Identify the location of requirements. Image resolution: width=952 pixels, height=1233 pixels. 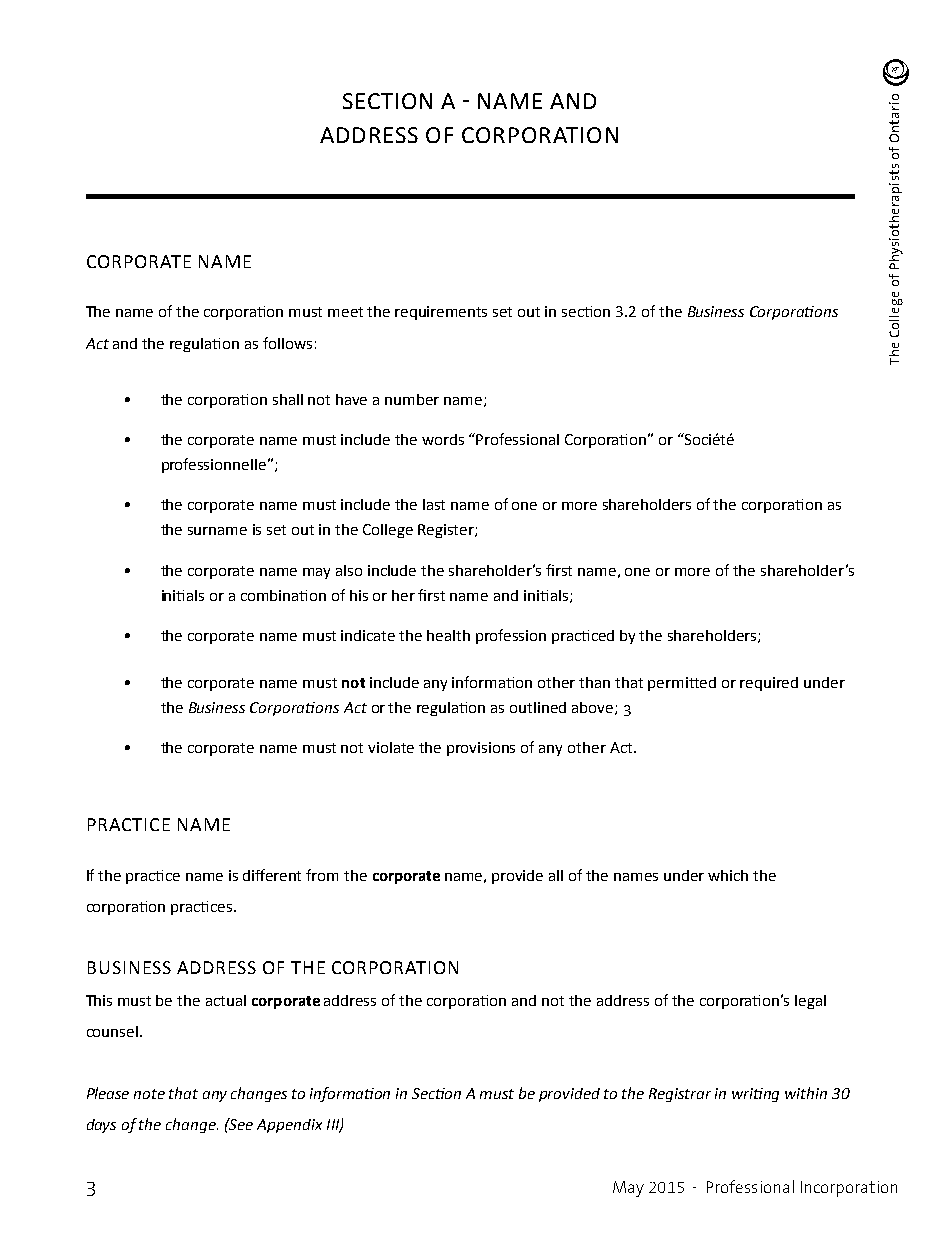
(441, 313).
